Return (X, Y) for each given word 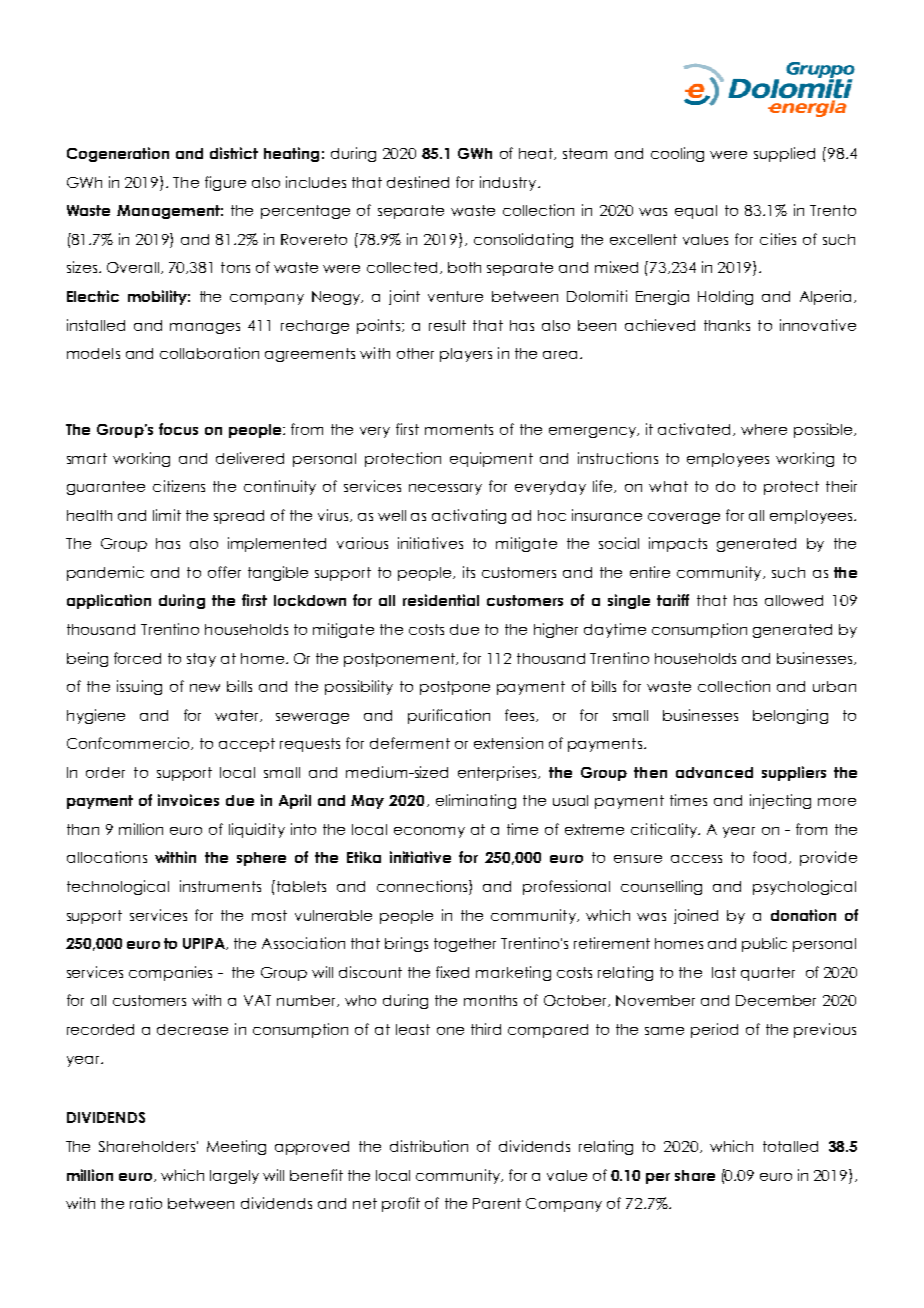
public (764, 944)
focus (178, 429)
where (764, 429)
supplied (784, 154)
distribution (429, 1146)
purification (449, 716)
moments (459, 429)
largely (234, 1177)
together (465, 945)
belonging (790, 716)
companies (170, 973)
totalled (790, 1146)
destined (418, 182)
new (205, 688)
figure (225, 183)
